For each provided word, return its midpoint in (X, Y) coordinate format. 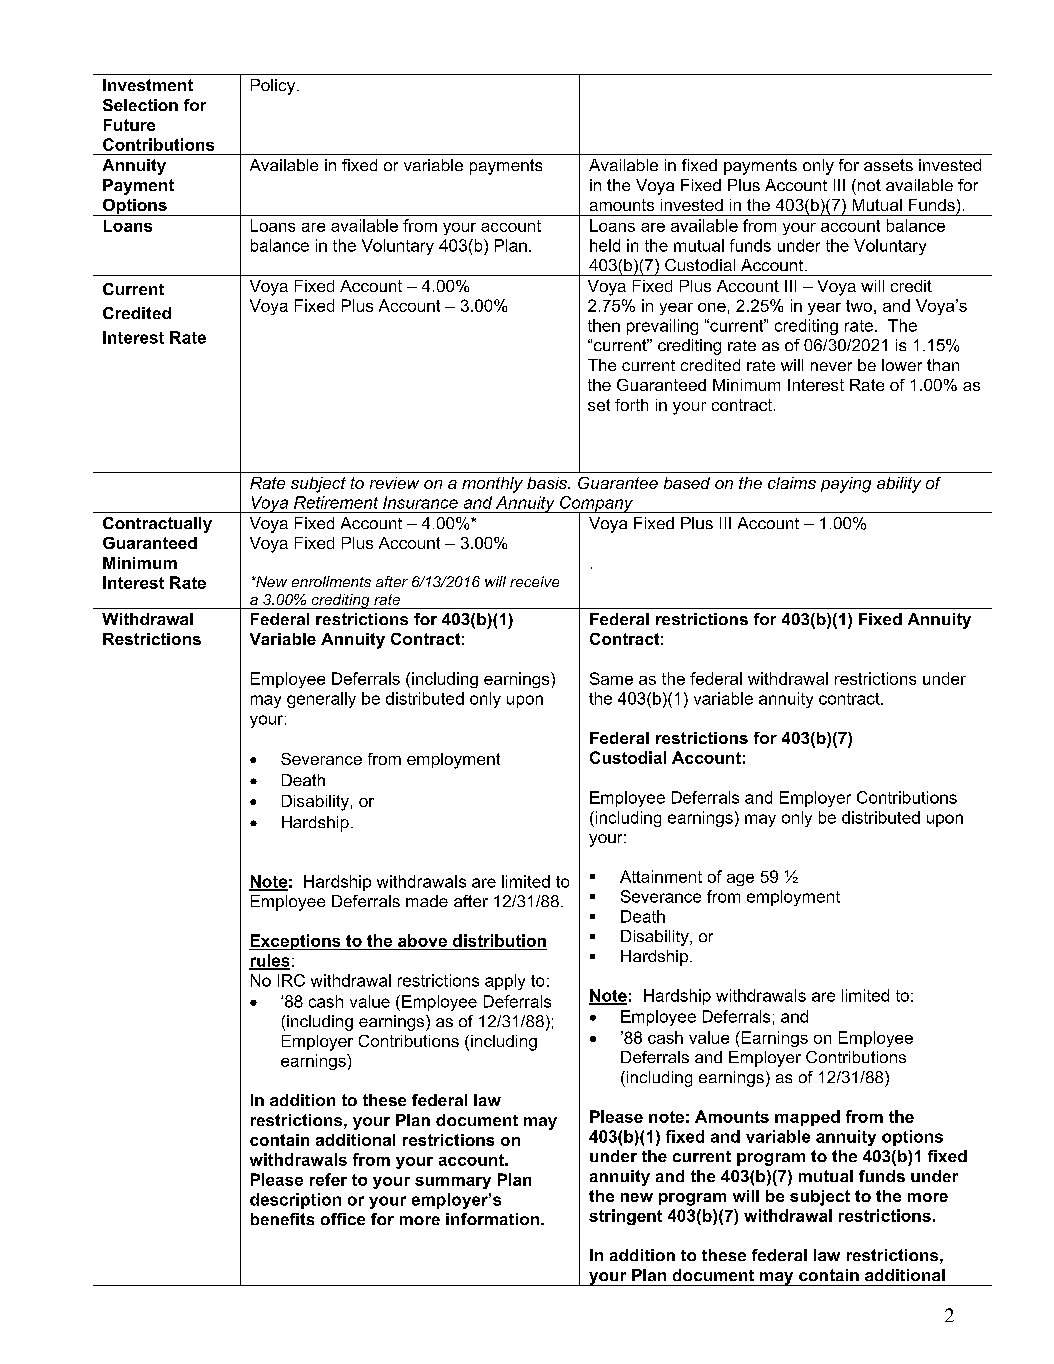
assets (888, 165)
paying (846, 485)
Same (611, 678)
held (605, 245)
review (394, 483)
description (295, 1201)
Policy (274, 87)
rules (269, 961)
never (831, 366)
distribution (499, 940)
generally (321, 700)
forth (631, 405)
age (740, 880)
